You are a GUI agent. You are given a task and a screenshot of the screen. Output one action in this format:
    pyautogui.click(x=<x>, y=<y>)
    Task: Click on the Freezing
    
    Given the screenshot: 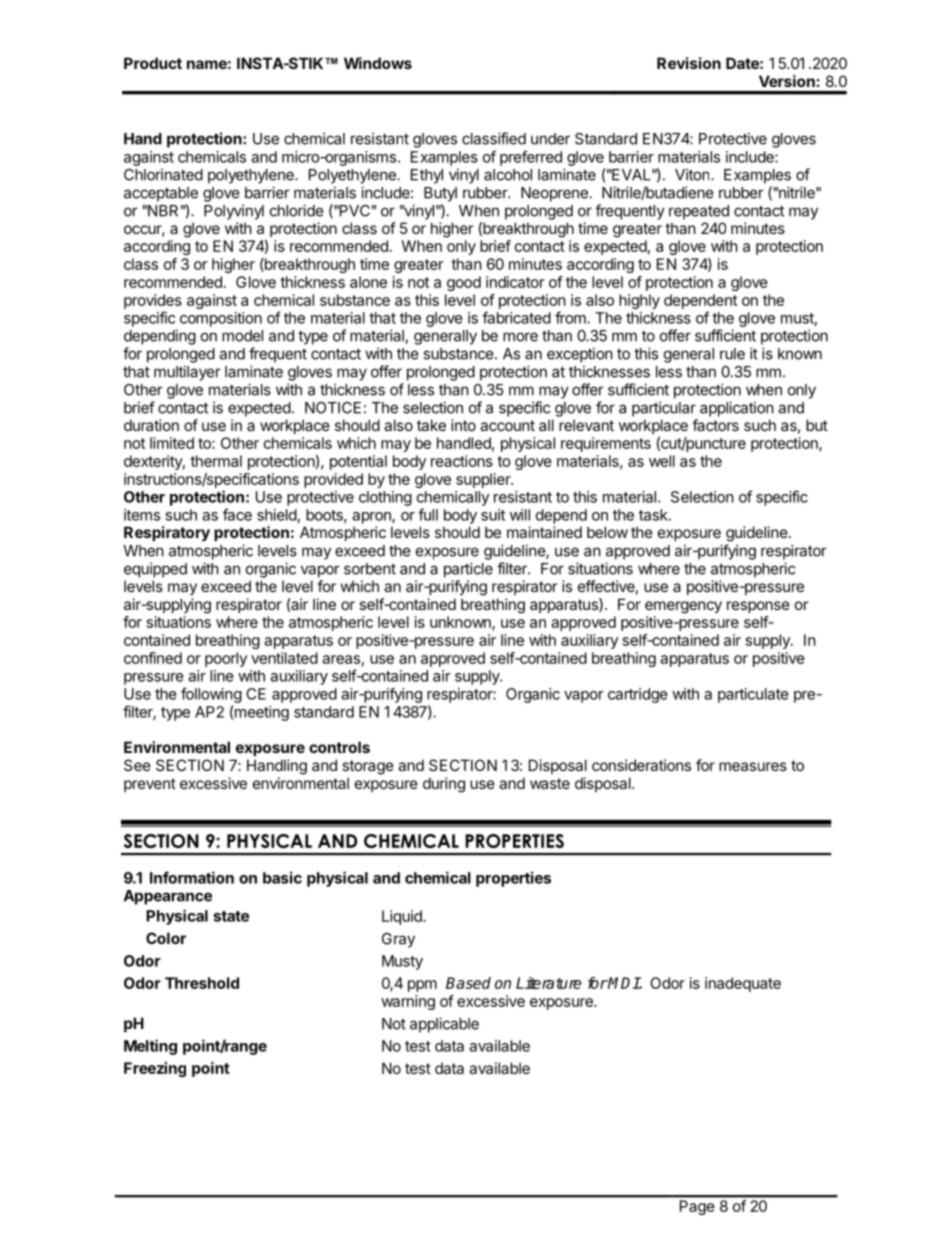 What is the action you would take?
    pyautogui.click(x=155, y=1069)
